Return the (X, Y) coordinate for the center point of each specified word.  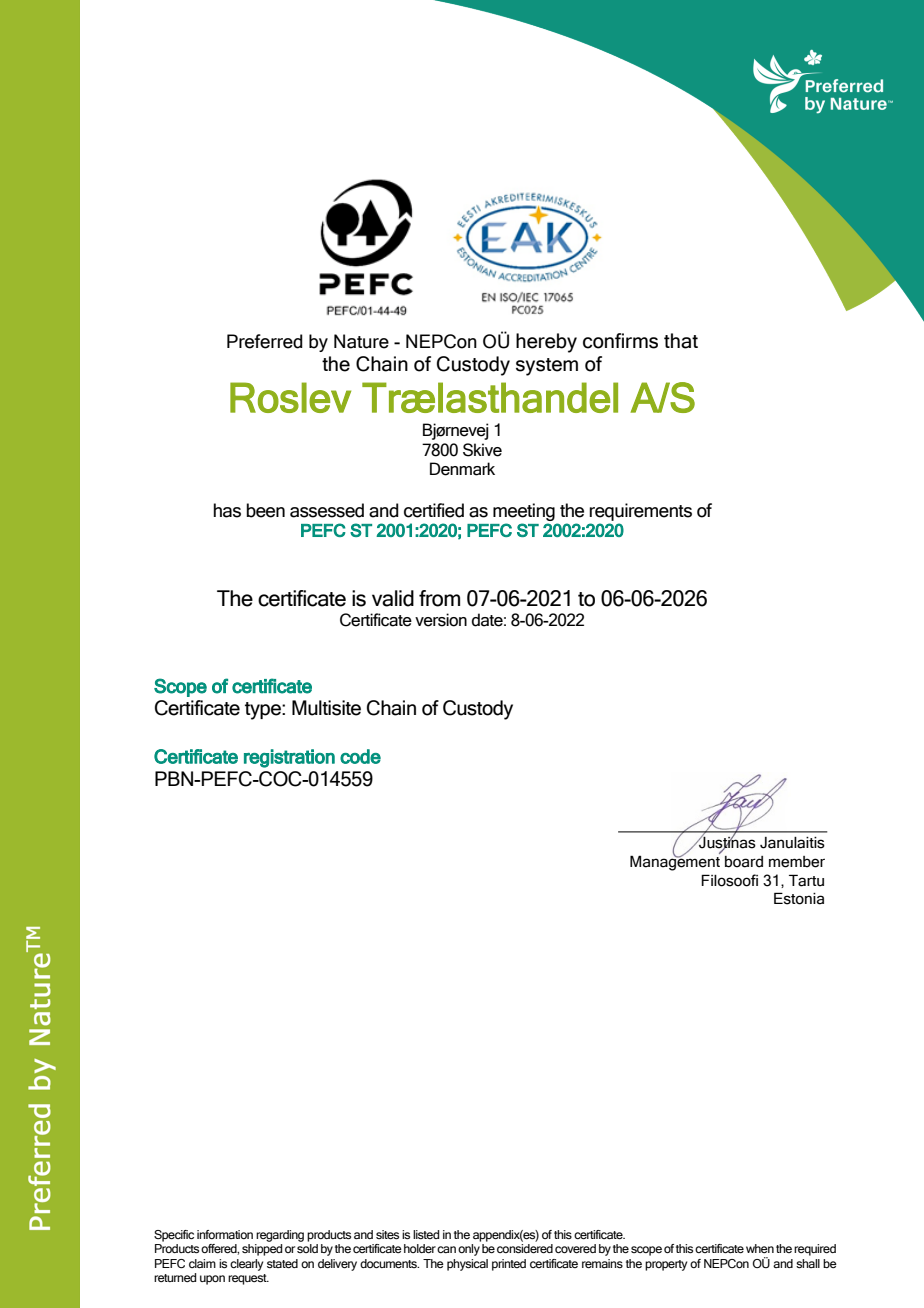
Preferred (265, 341)
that (681, 341)
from (439, 598)
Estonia (799, 898)
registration (289, 758)
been (265, 510)
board (744, 862)
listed (426, 1234)
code (360, 756)
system (547, 367)
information (225, 1234)
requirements (640, 512)
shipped (262, 1250)
